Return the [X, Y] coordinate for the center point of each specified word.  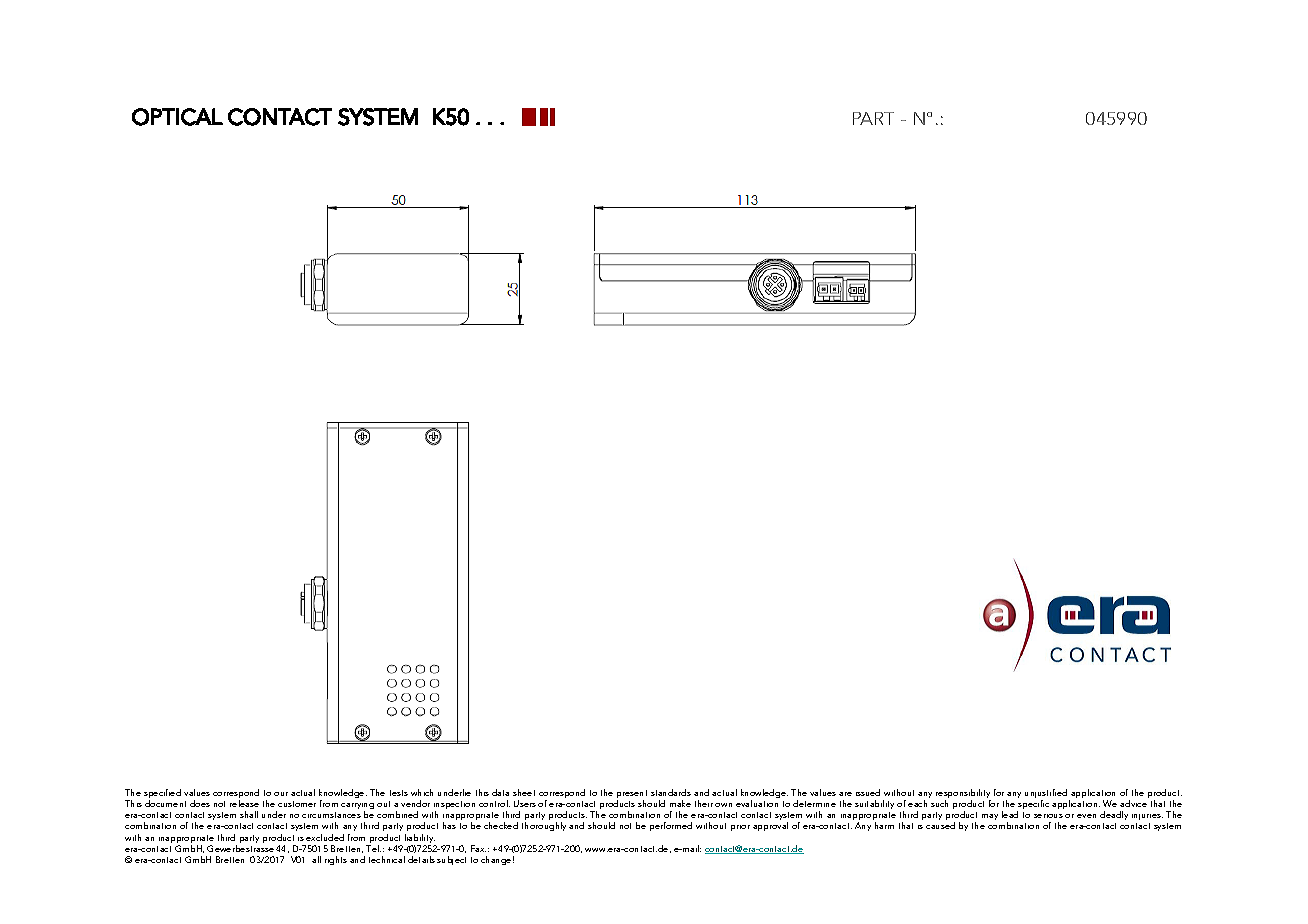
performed [671, 826]
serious [1048, 816]
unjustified [1047, 795]
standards [671, 792]
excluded [325, 837]
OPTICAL [177, 117]
